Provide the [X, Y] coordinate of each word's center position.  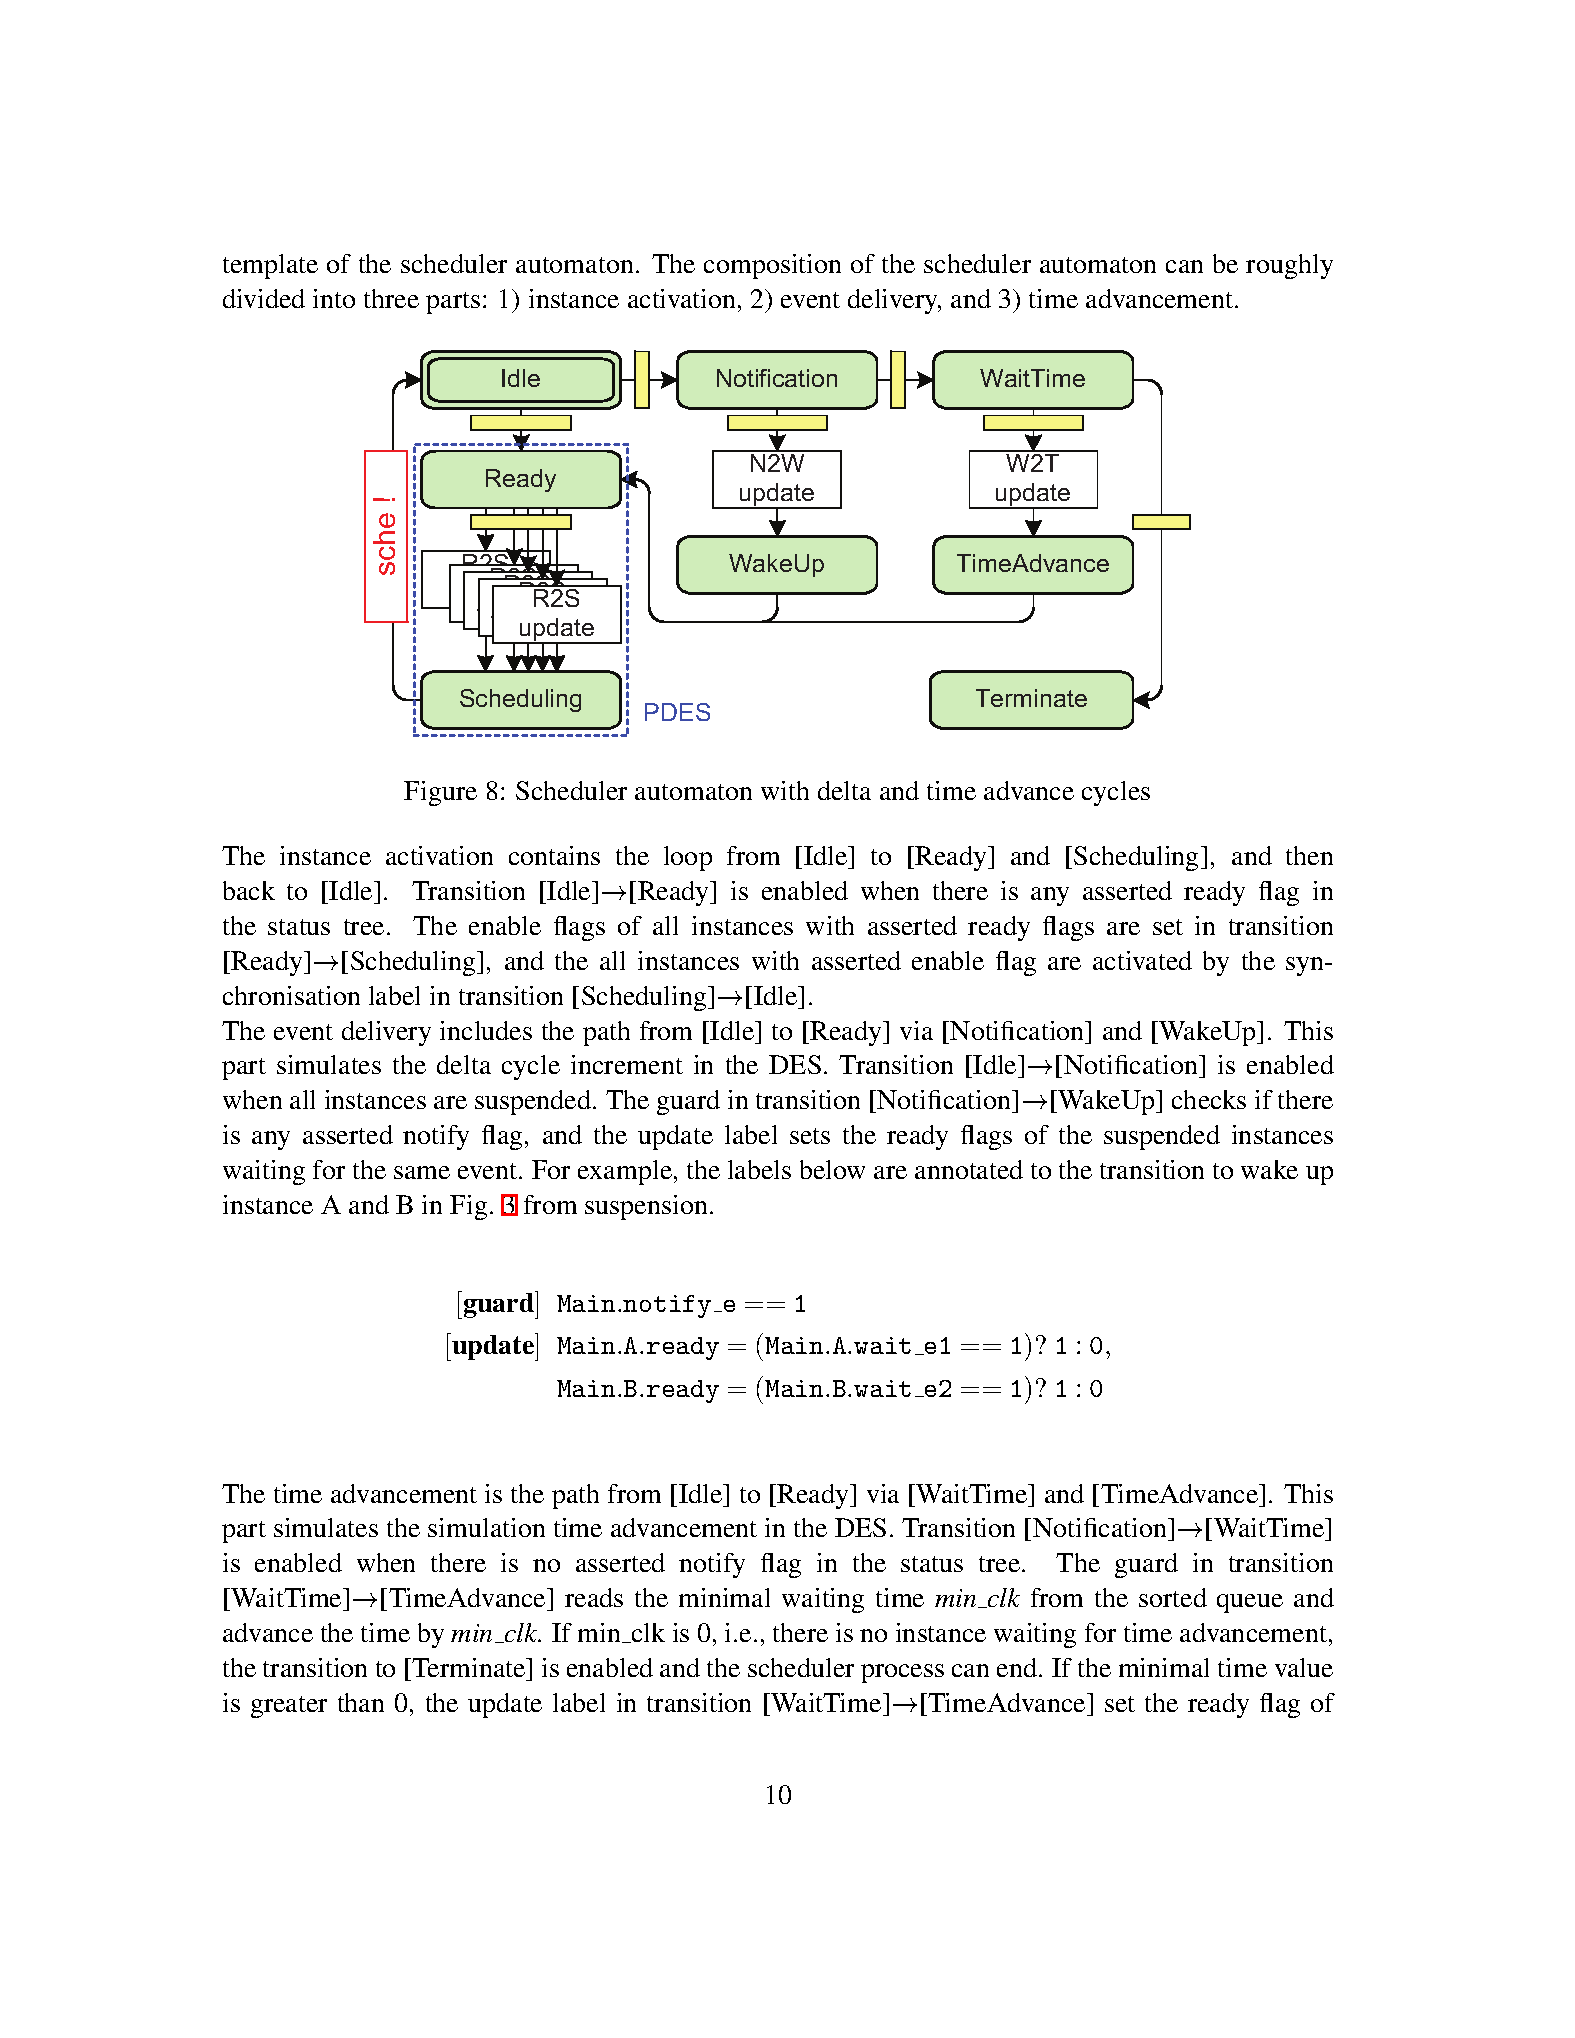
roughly [1289, 266]
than [361, 1702]
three [391, 298]
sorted [1173, 1597]
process [902, 1673]
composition [772, 266]
